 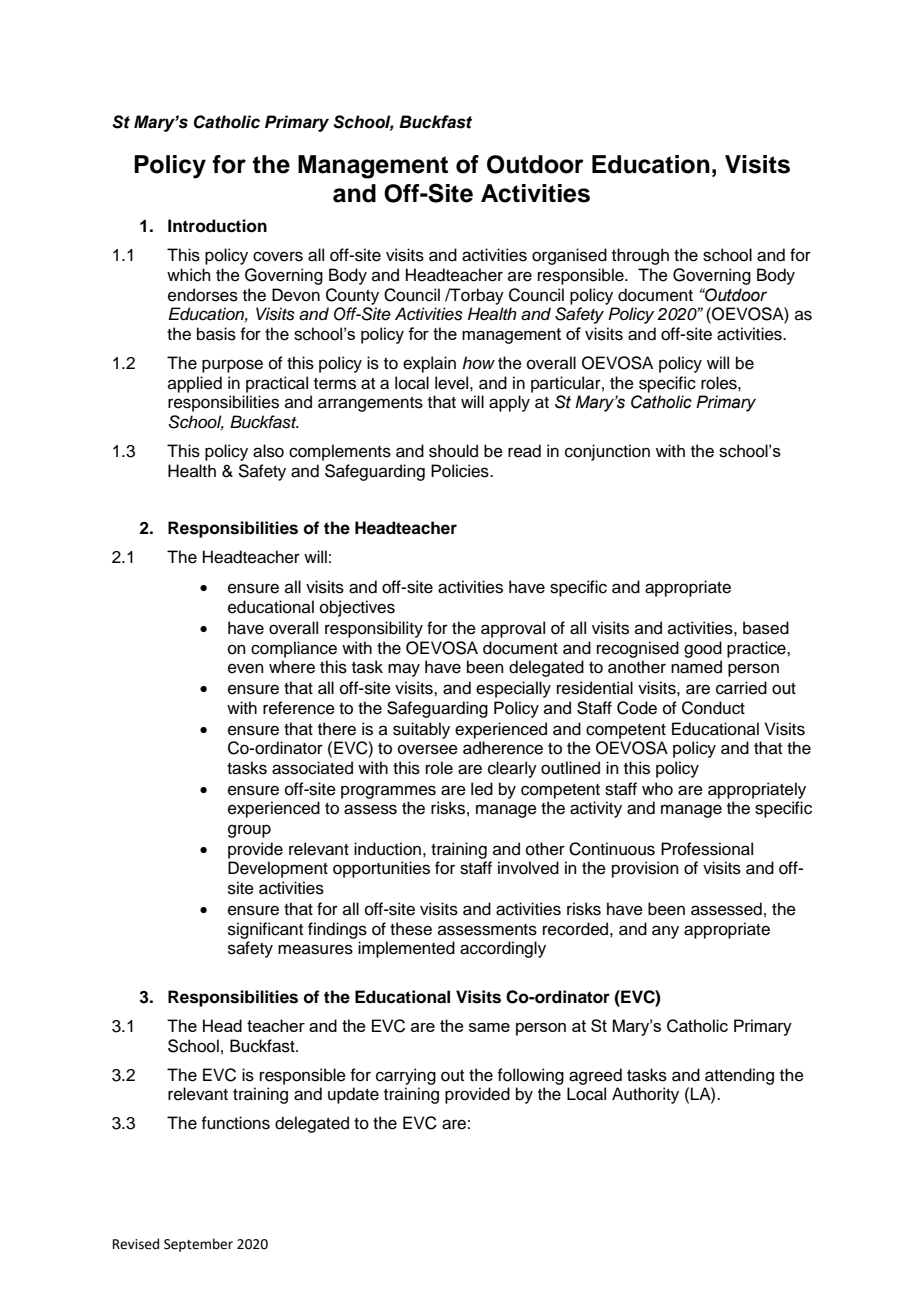 I want to click on significant, so click(x=265, y=930).
